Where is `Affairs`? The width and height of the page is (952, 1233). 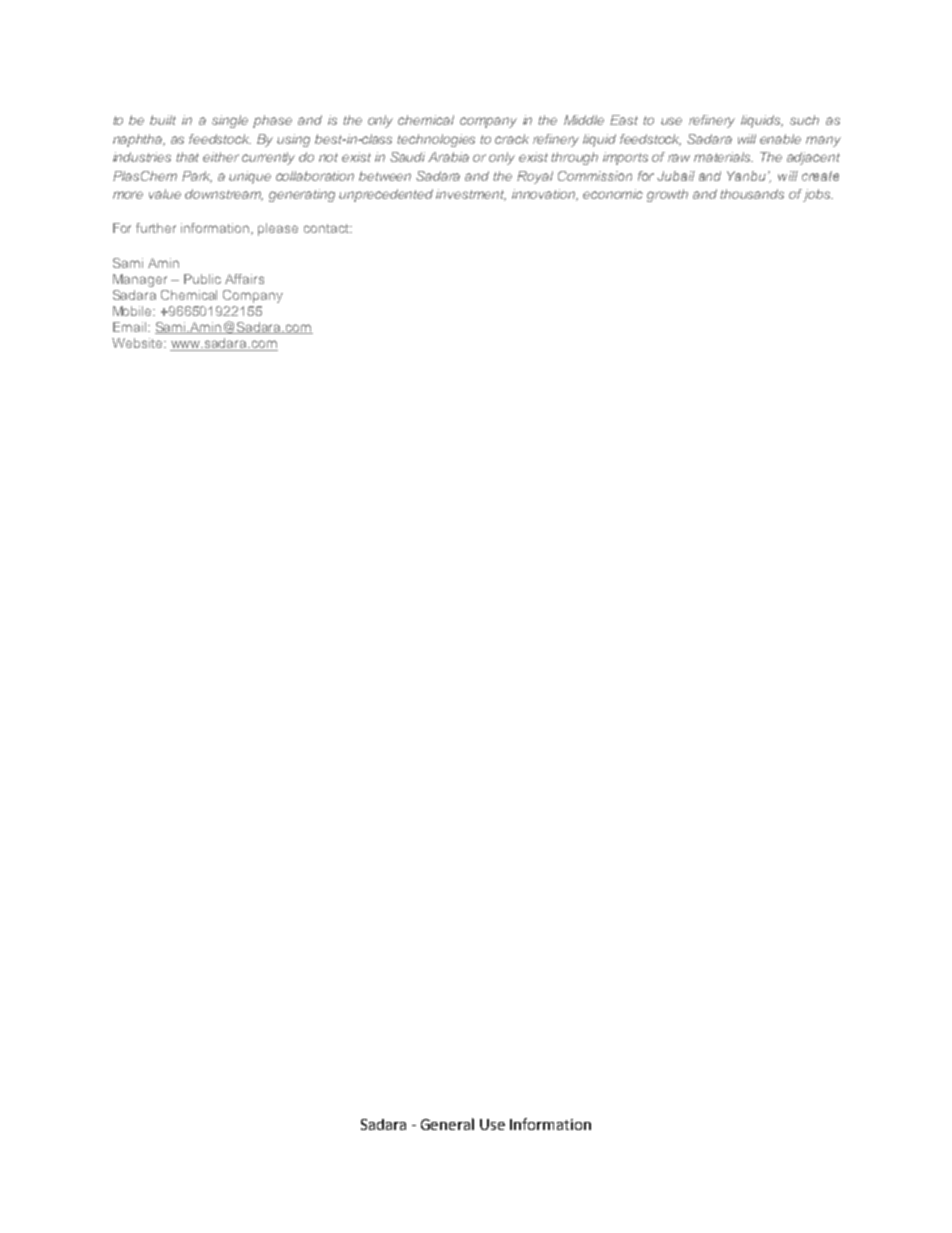
Affairs is located at coordinates (244, 279).
